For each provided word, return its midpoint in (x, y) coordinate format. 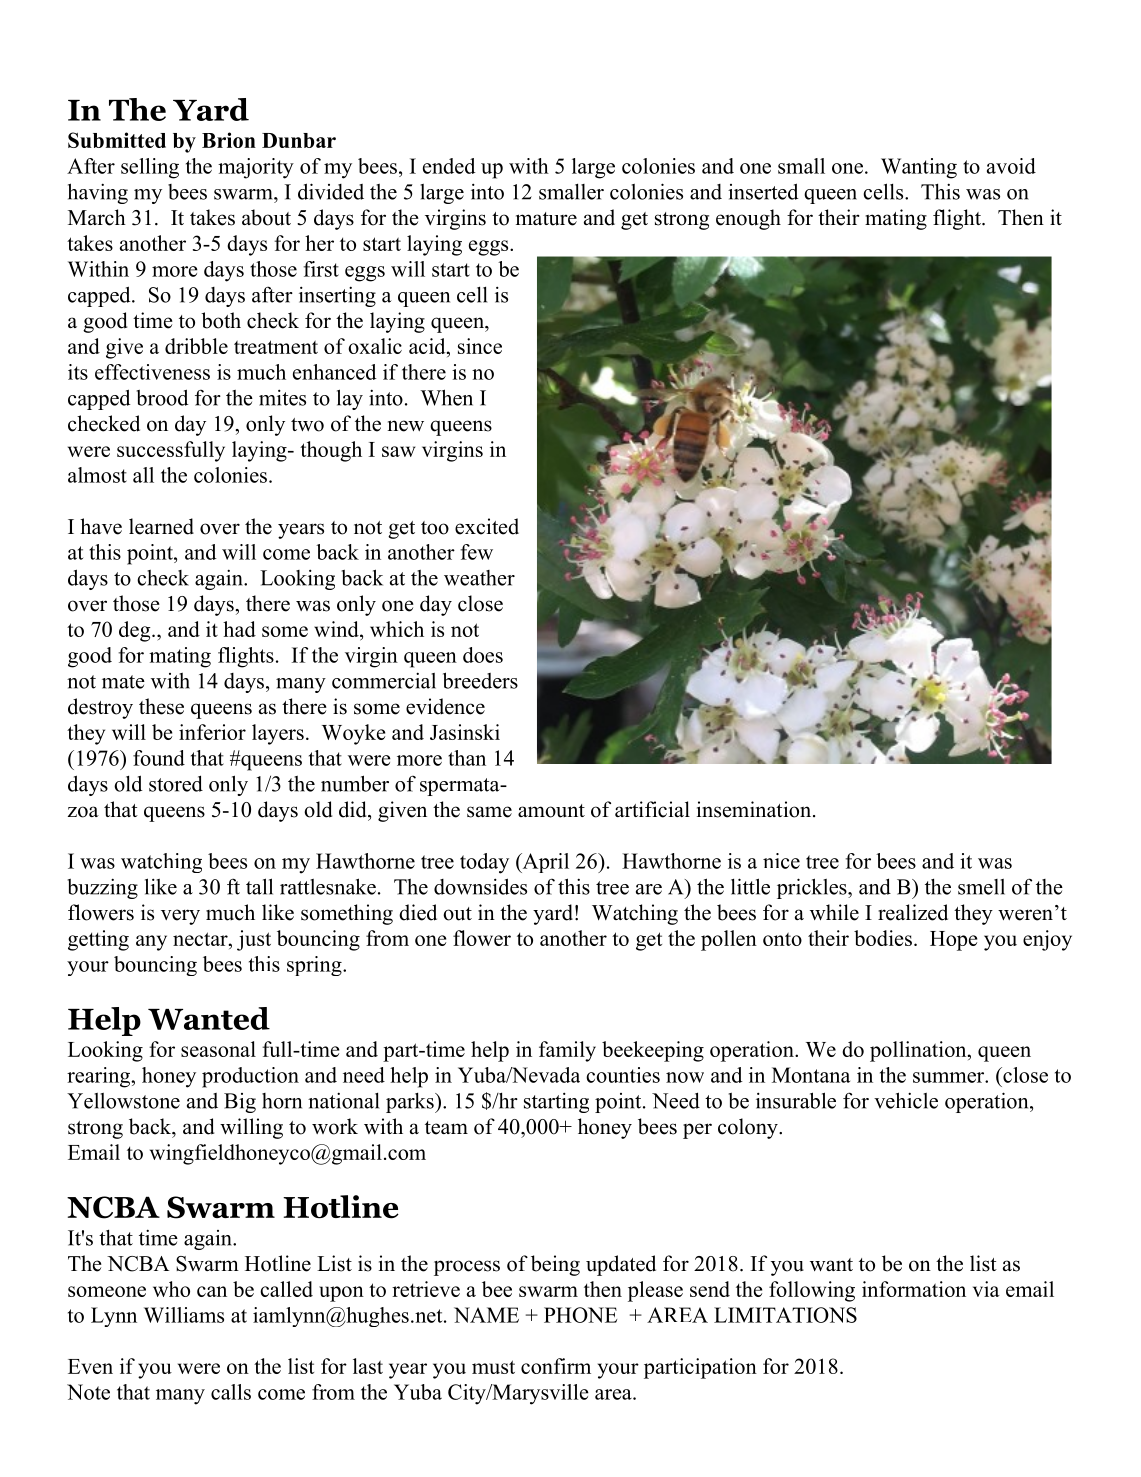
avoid (1011, 166)
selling (150, 168)
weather (479, 578)
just (254, 940)
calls (231, 1392)
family (567, 1051)
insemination (755, 809)
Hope (953, 941)
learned (161, 526)
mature (546, 219)
